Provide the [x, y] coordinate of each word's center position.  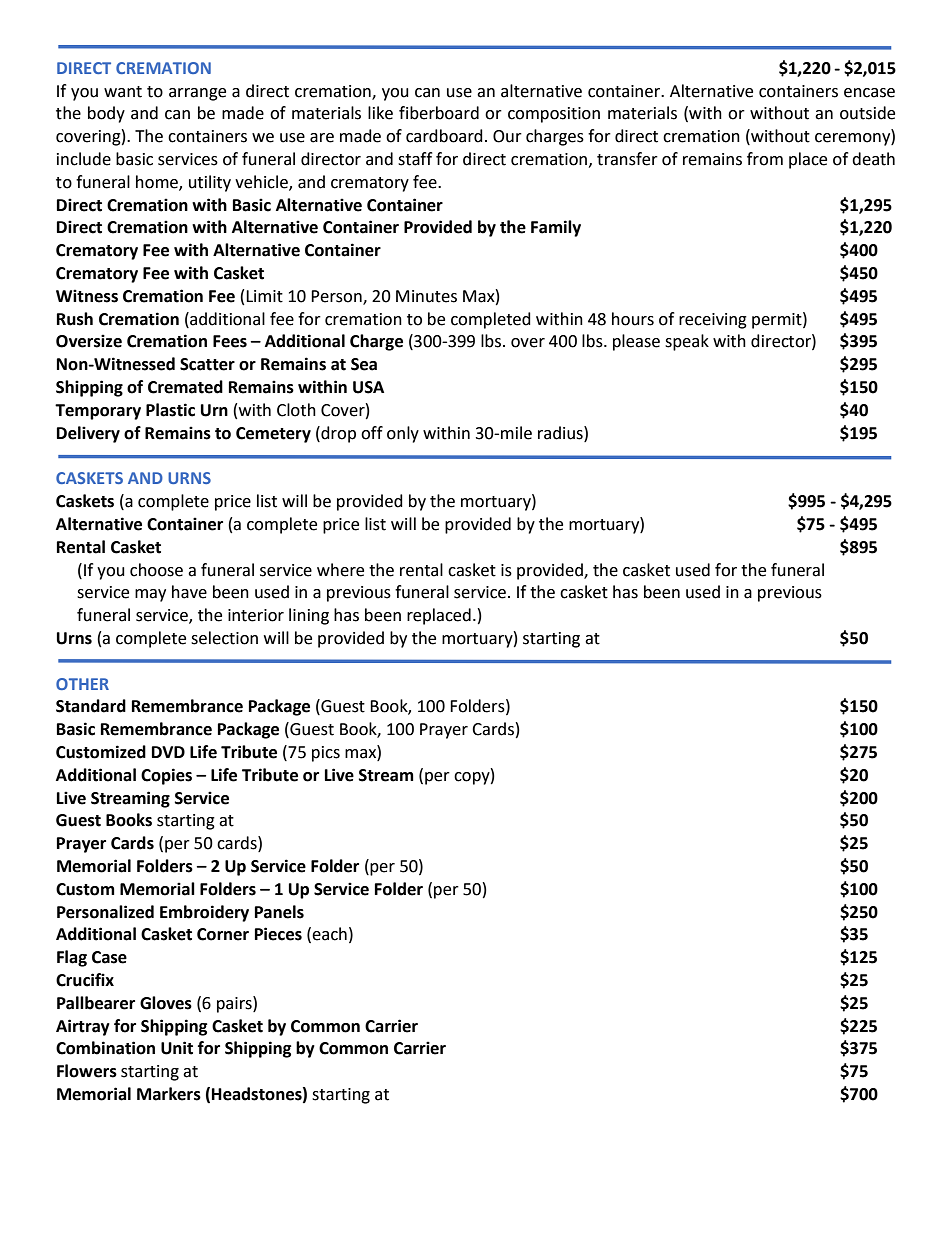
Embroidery [204, 913]
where [340, 570]
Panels [279, 912]
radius [561, 433]
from [765, 159]
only [403, 434]
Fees [230, 341]
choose [156, 570]
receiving [713, 321]
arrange [197, 94]
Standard [91, 706]
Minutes [426, 296]
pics [326, 754]
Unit [177, 1048]
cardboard [444, 136]
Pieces [278, 934]
